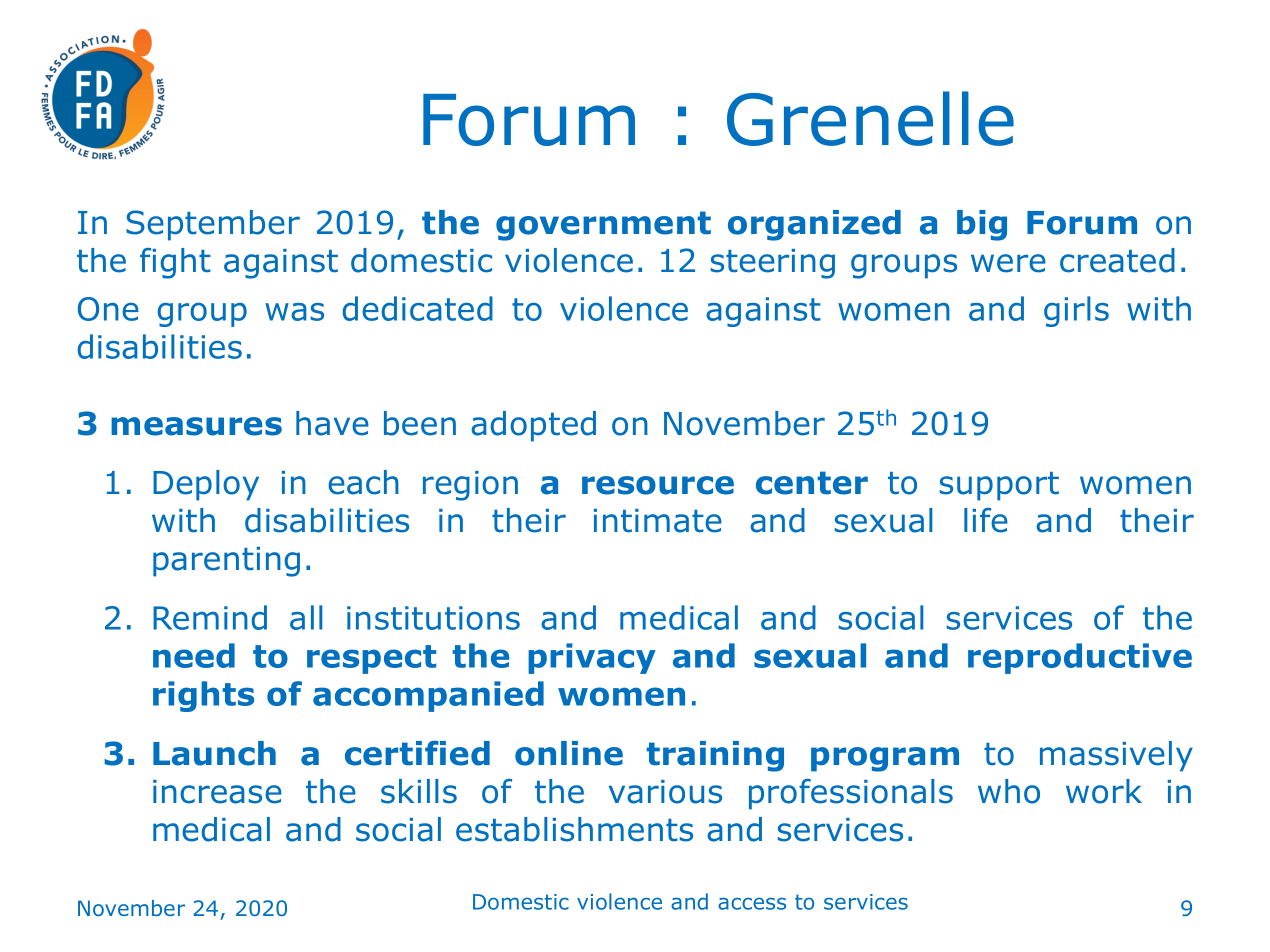  I want to click on privacy, so click(592, 658).
